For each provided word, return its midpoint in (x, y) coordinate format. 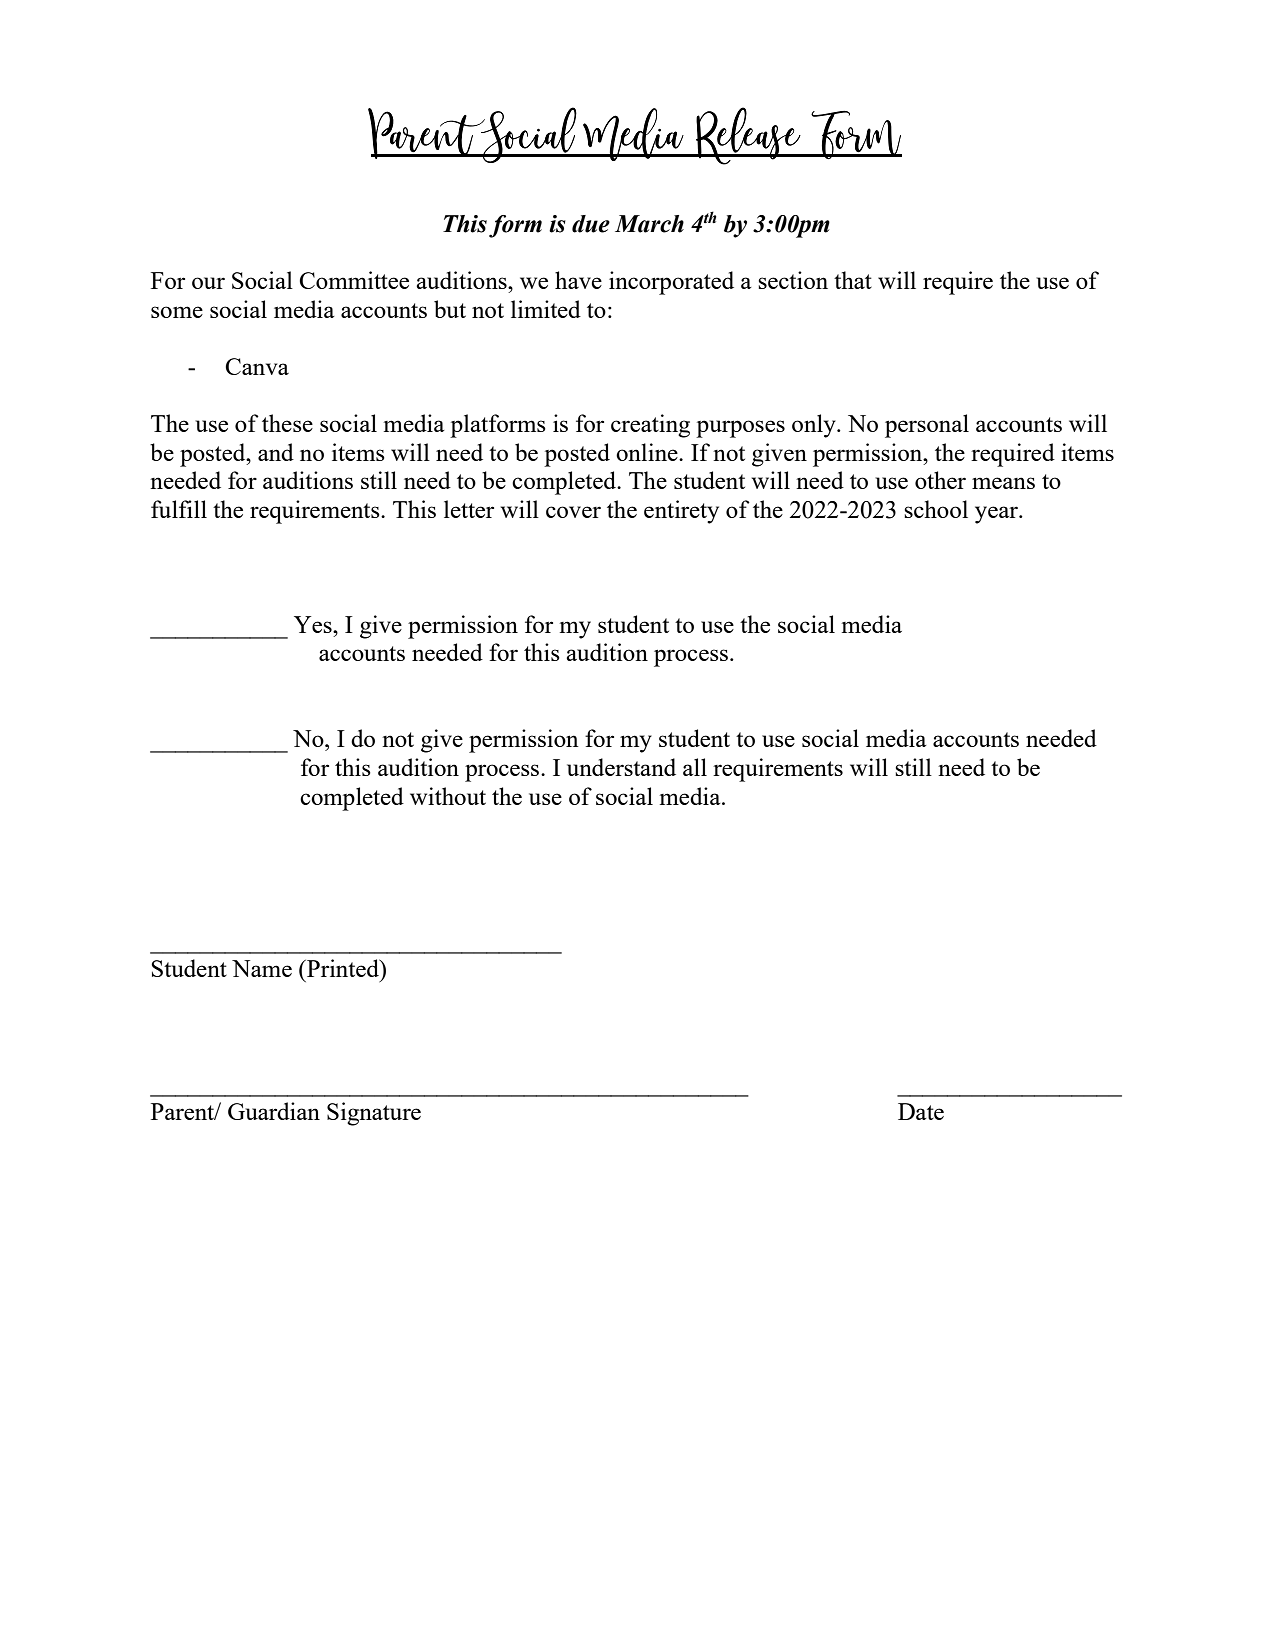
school (936, 509)
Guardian (274, 1111)
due (591, 224)
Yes (314, 624)
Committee (354, 280)
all (695, 767)
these (287, 423)
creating (650, 426)
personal (927, 426)
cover (573, 512)
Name (262, 968)
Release (748, 136)
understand (621, 767)
